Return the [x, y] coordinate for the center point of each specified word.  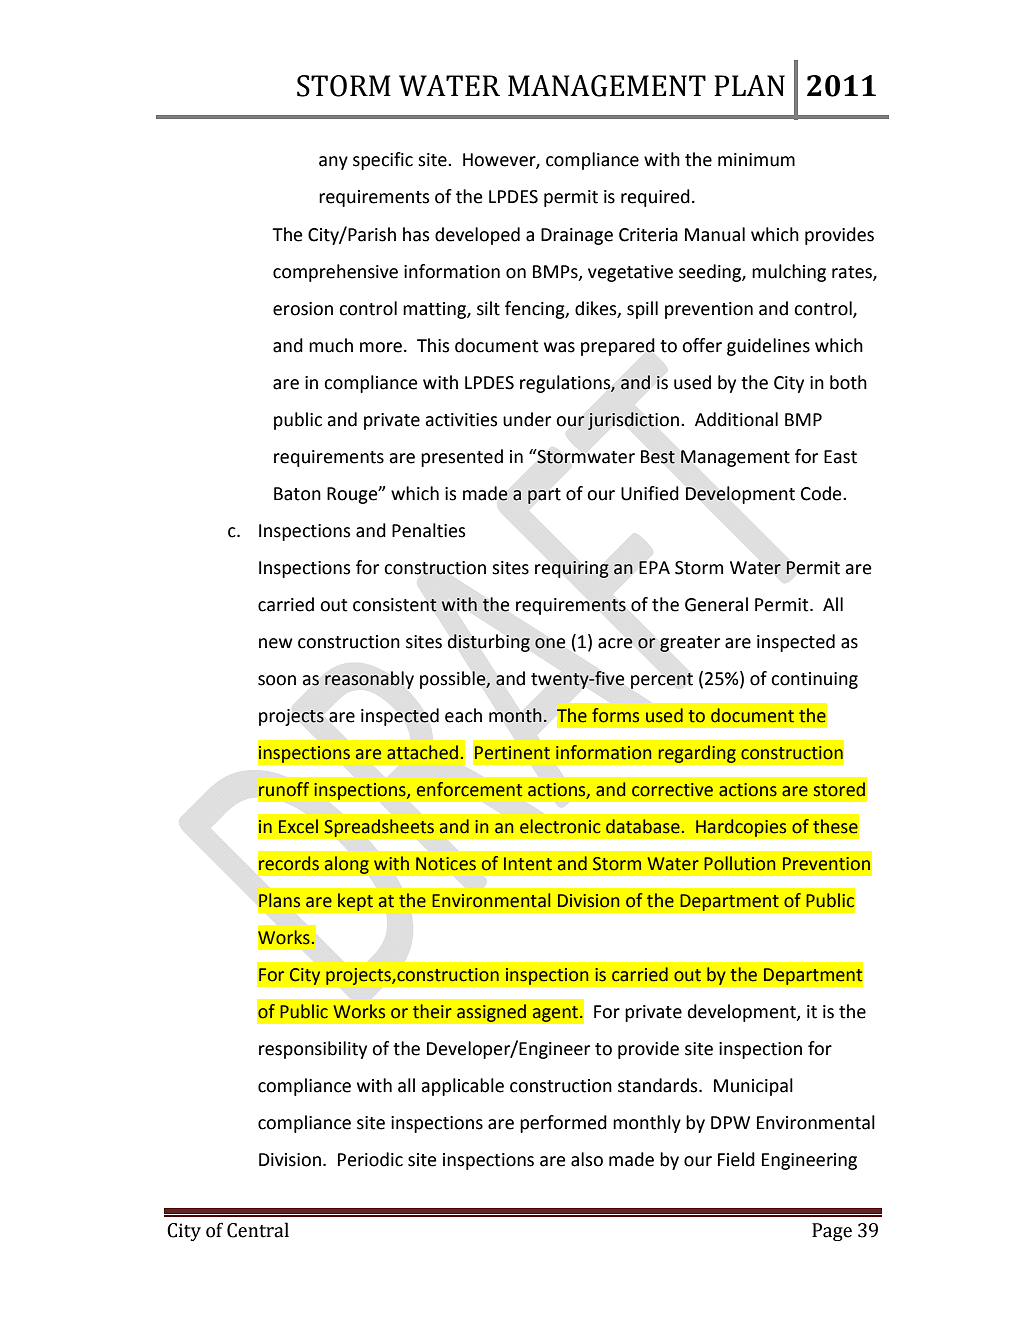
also [587, 1159]
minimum [756, 160]
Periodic [370, 1159]
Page [832, 1232]
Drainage [577, 236]
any [333, 163]
